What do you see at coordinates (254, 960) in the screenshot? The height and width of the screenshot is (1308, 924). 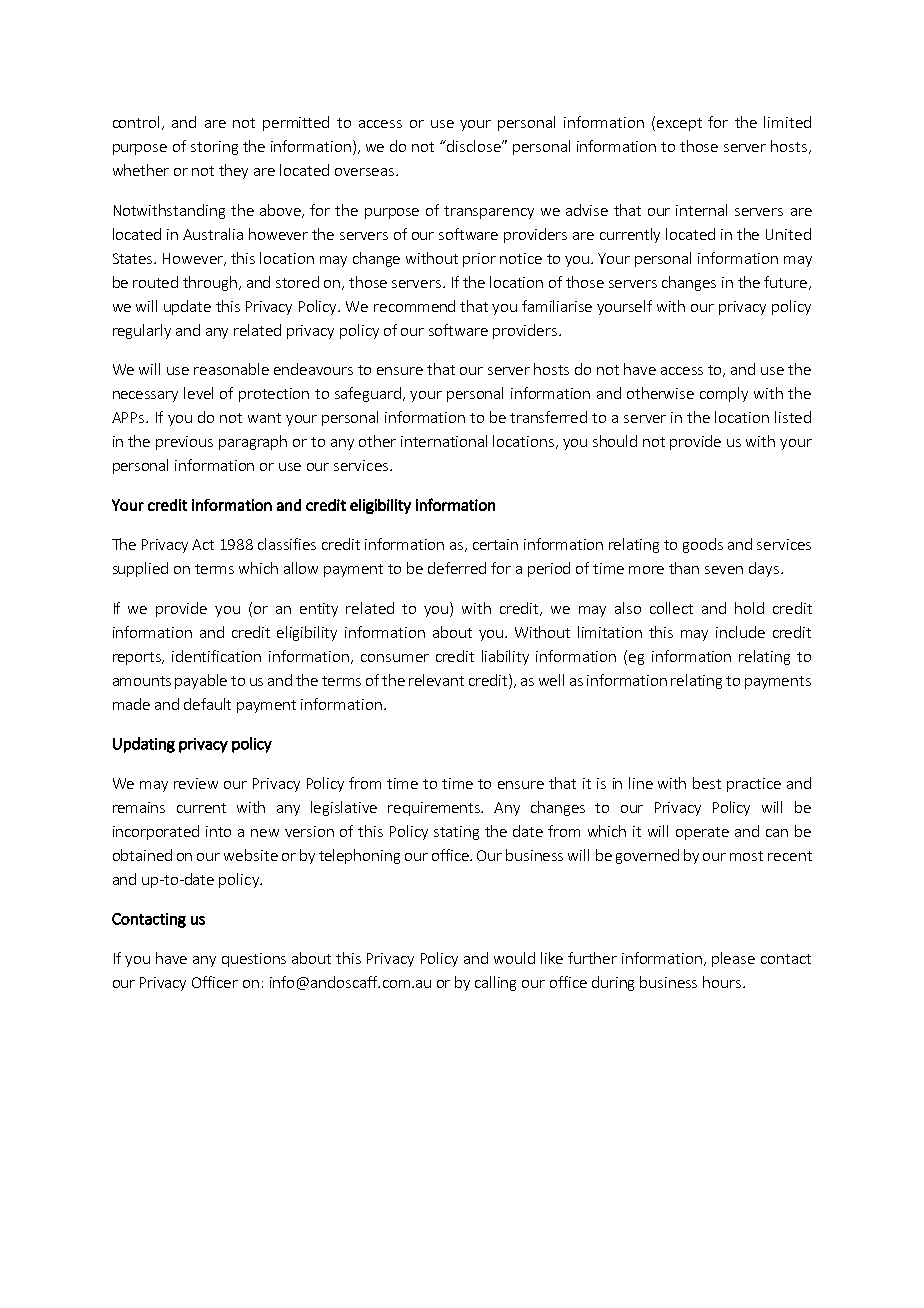 I see `questions` at bounding box center [254, 960].
